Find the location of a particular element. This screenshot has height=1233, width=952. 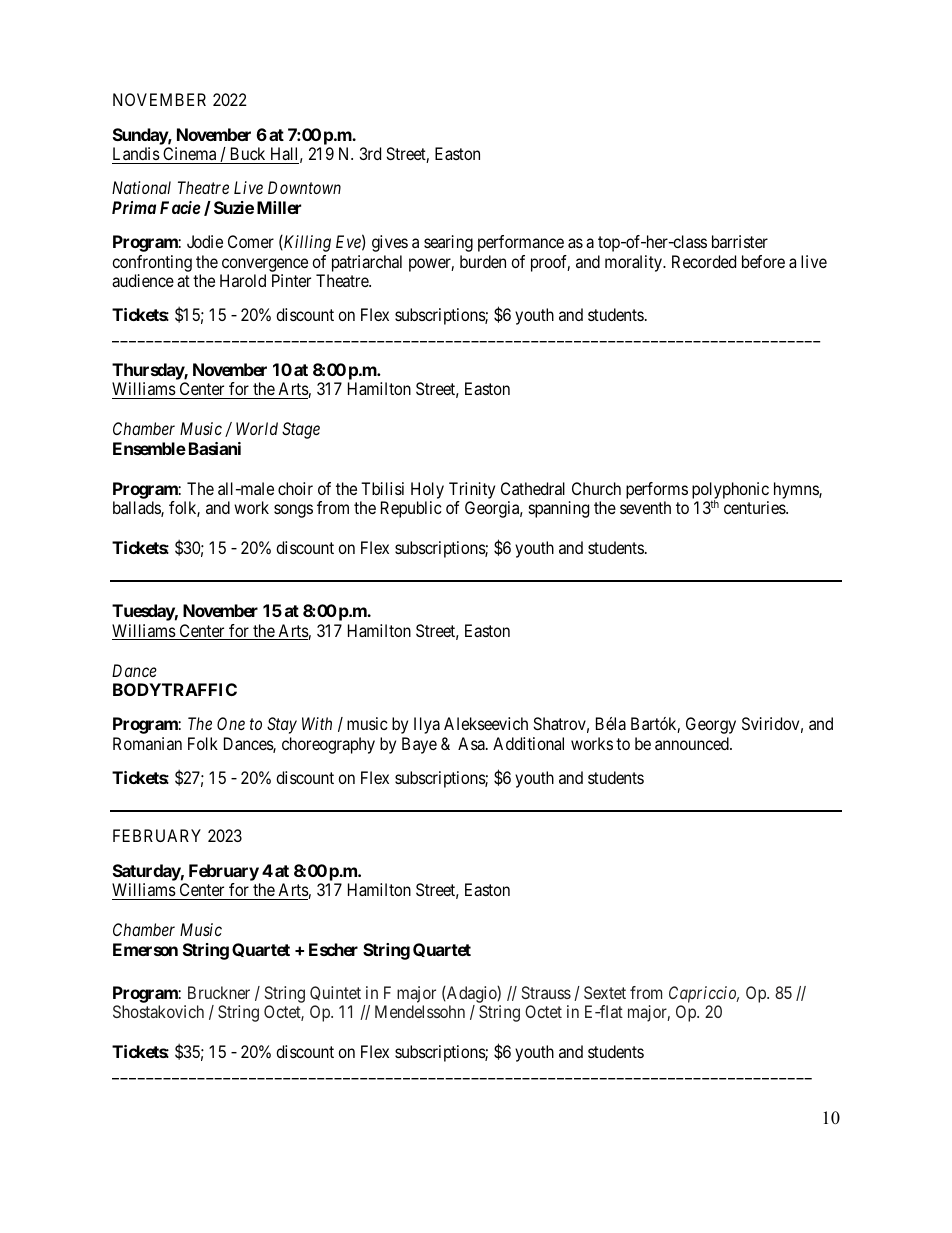

Trinity is located at coordinates (472, 490).
